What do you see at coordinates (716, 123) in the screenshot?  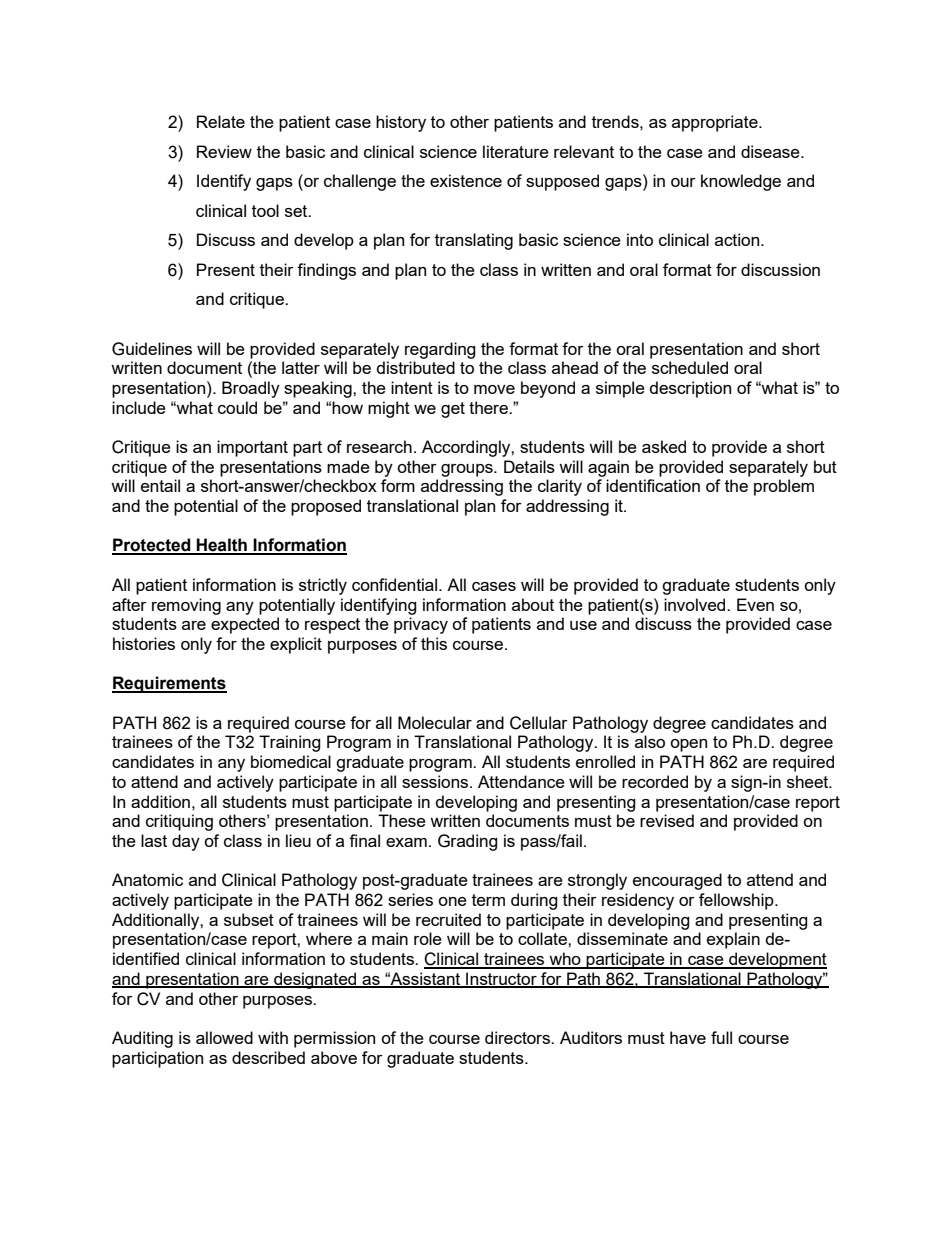 I see `appropriate` at bounding box center [716, 123].
